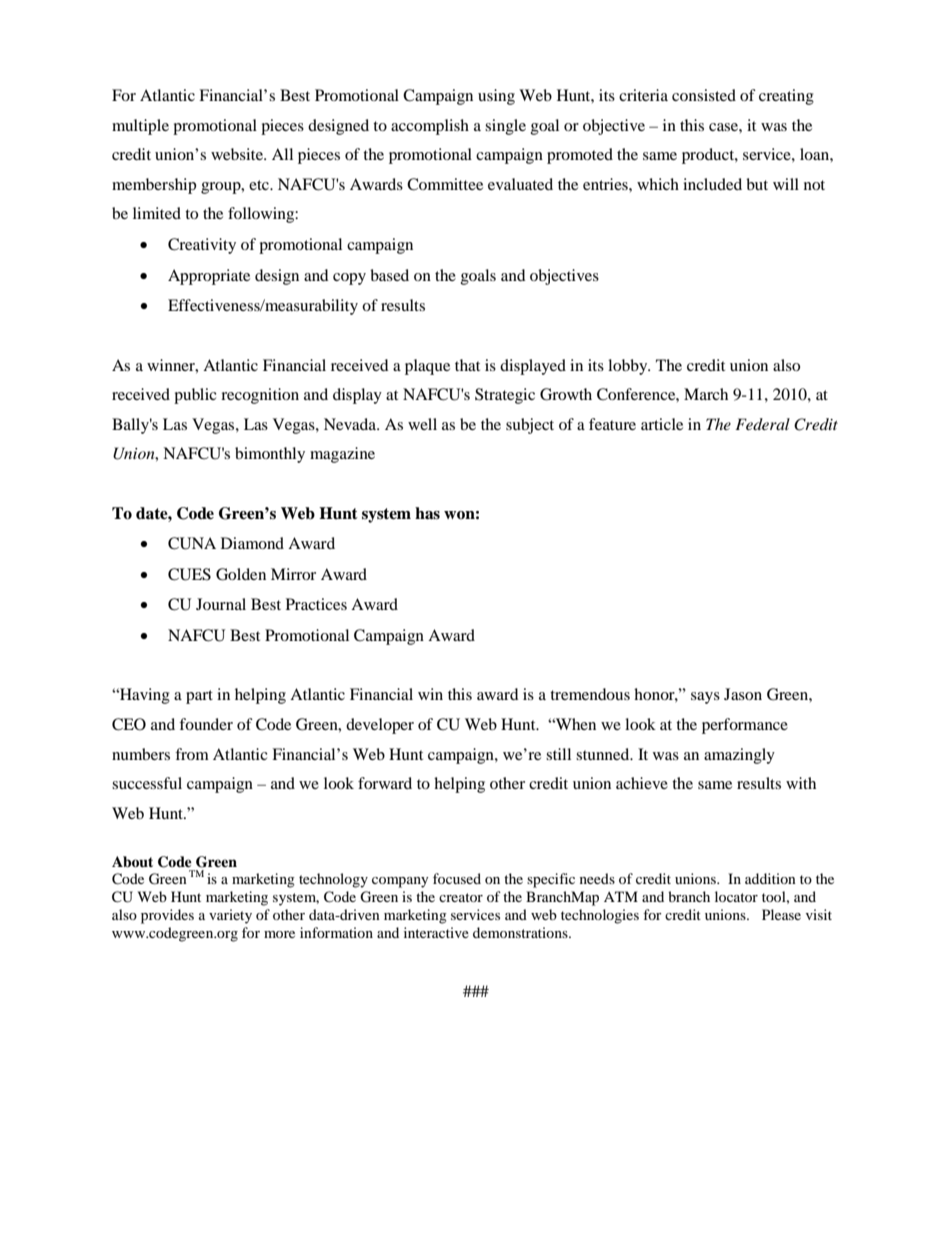 The height and width of the document is (1233, 952). Describe the element at coordinates (230, 916) in the document. I see `variety` at that location.
